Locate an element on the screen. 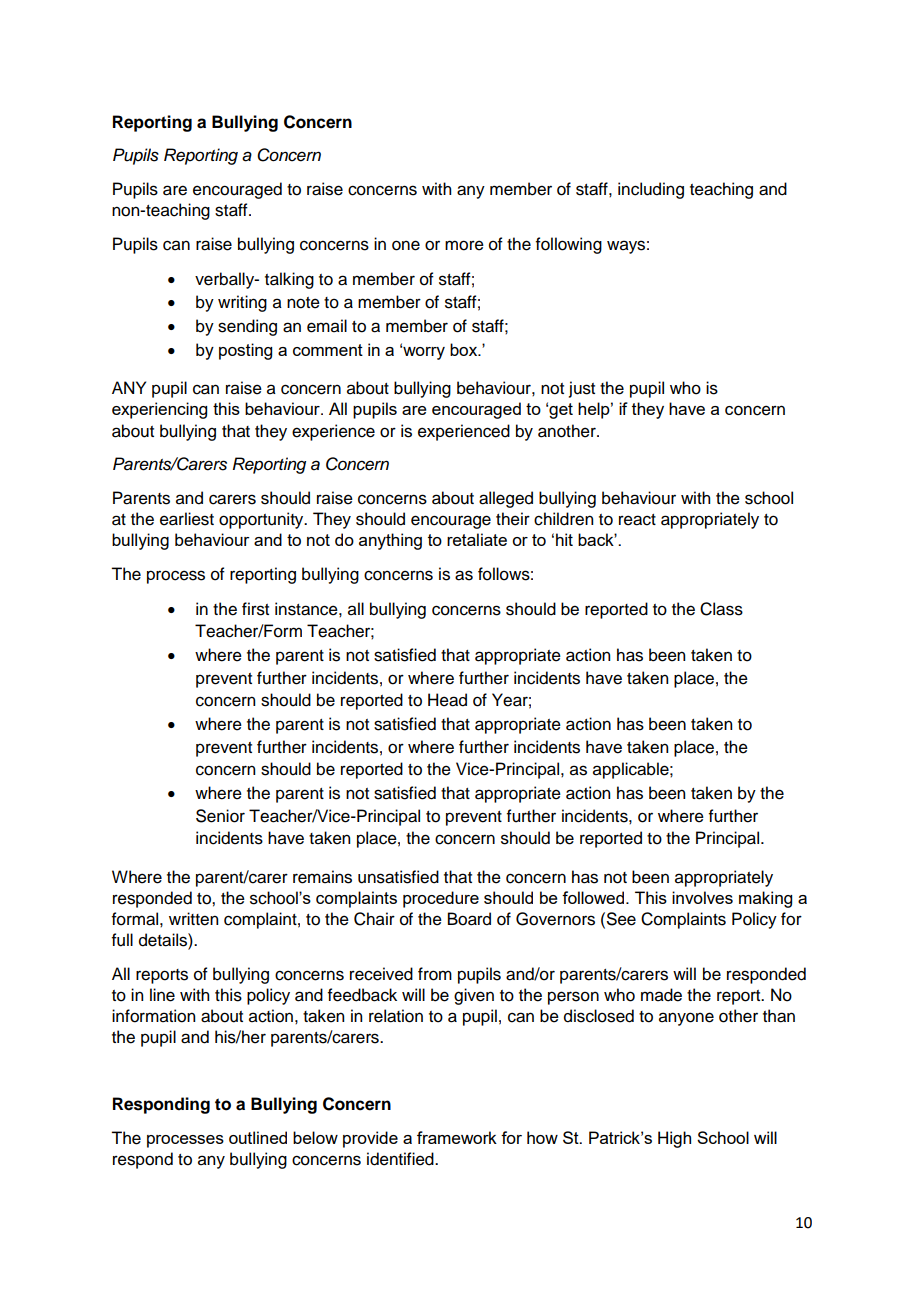 The width and height of the screenshot is (924, 1308). written is located at coordinates (193, 919).
